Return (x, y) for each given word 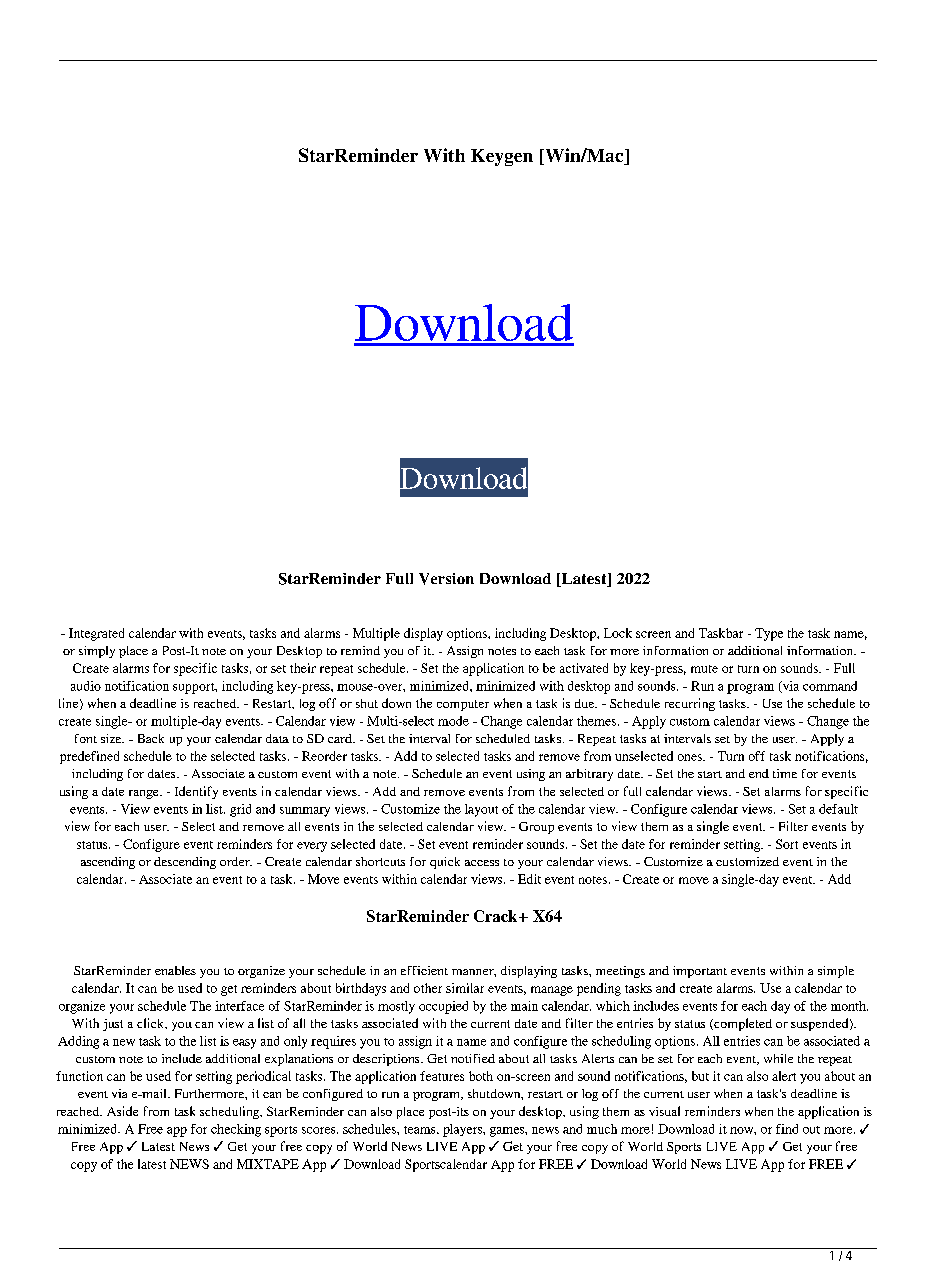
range (145, 794)
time (785, 773)
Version (446, 579)
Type (769, 634)
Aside (122, 1111)
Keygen (502, 157)
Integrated (96, 634)
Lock (618, 633)
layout (481, 810)
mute (704, 669)
